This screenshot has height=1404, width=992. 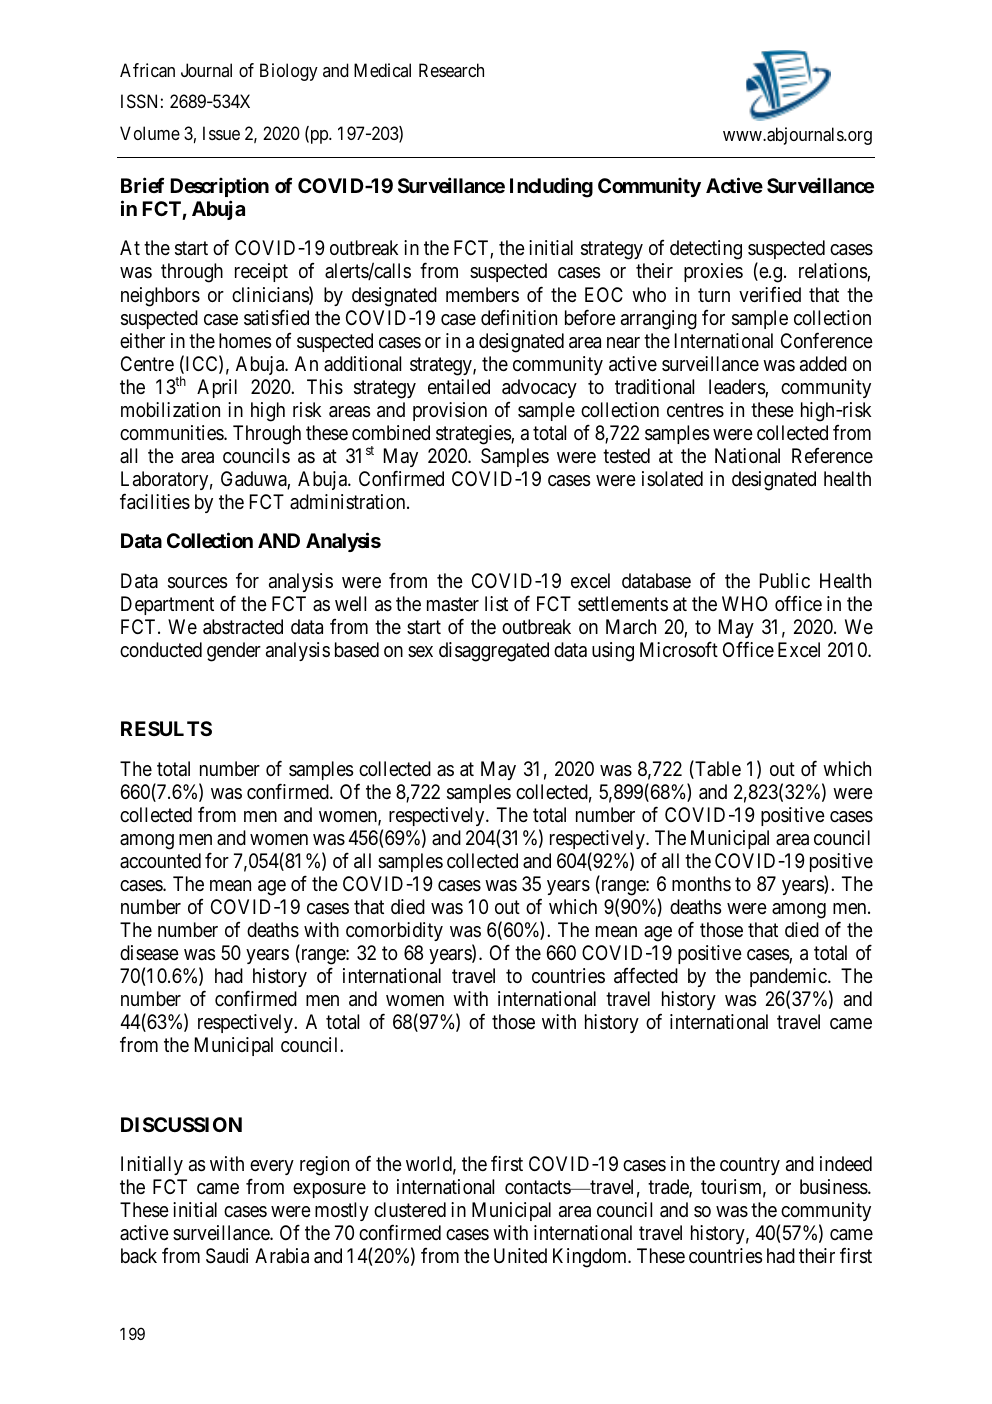 I want to click on list, so click(x=496, y=603).
